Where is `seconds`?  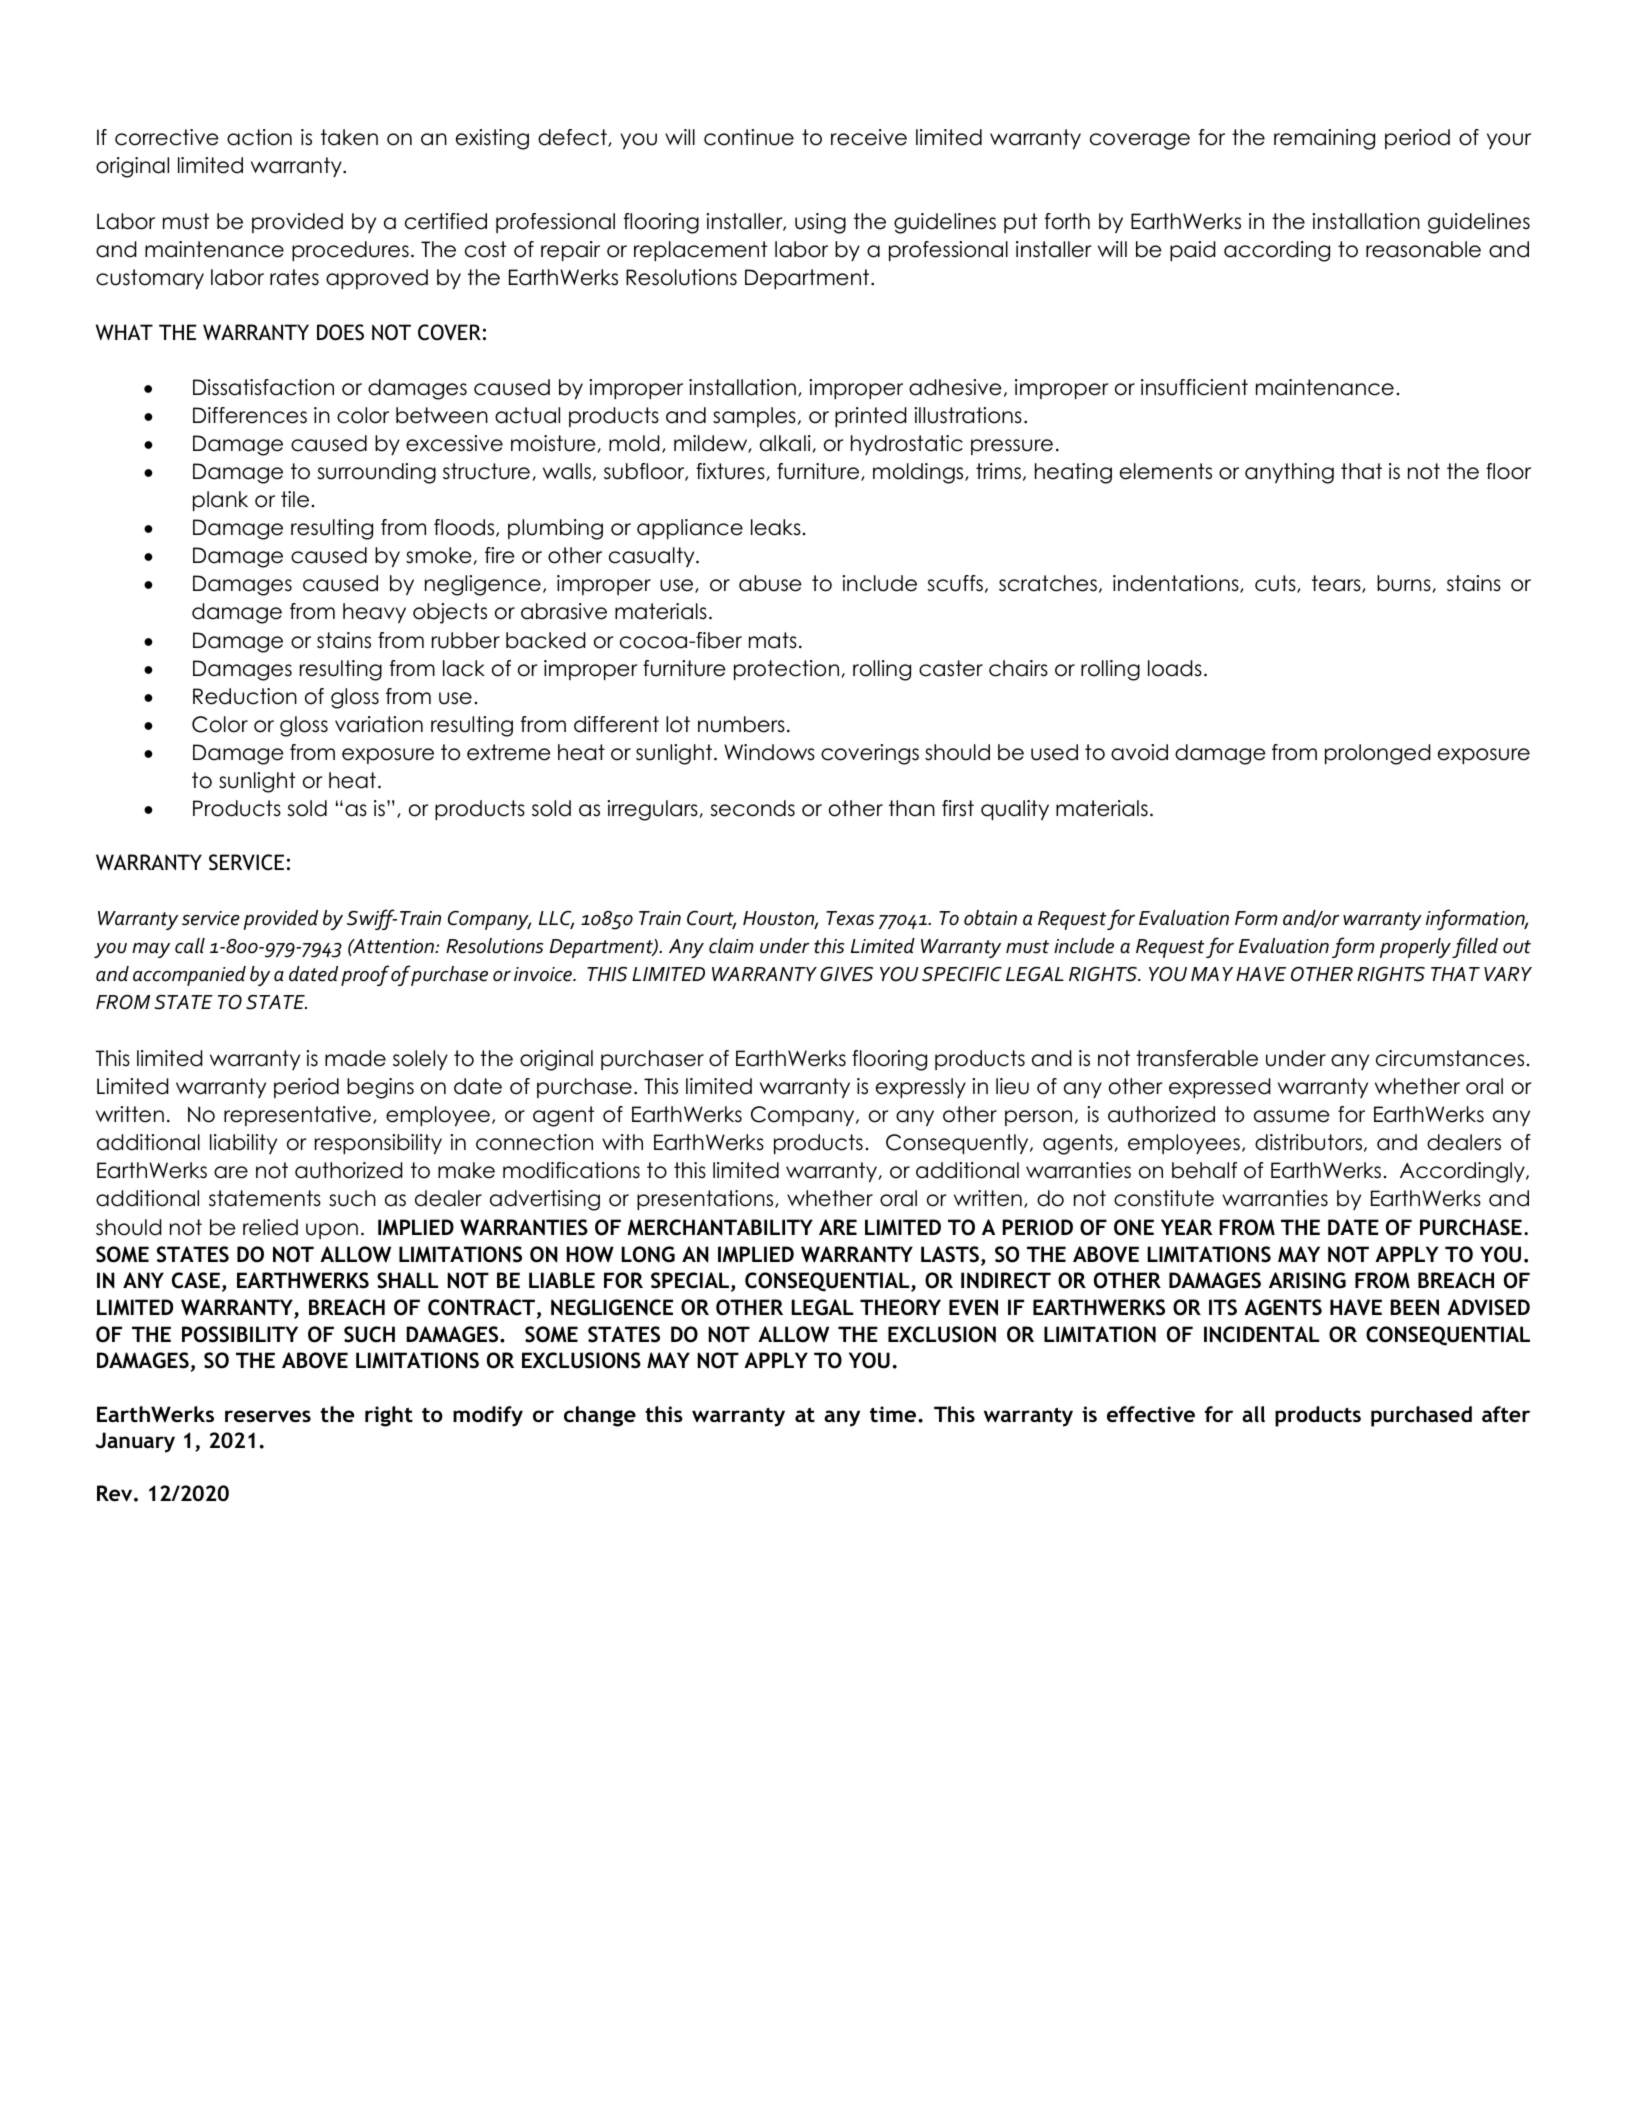 seconds is located at coordinates (752, 808).
